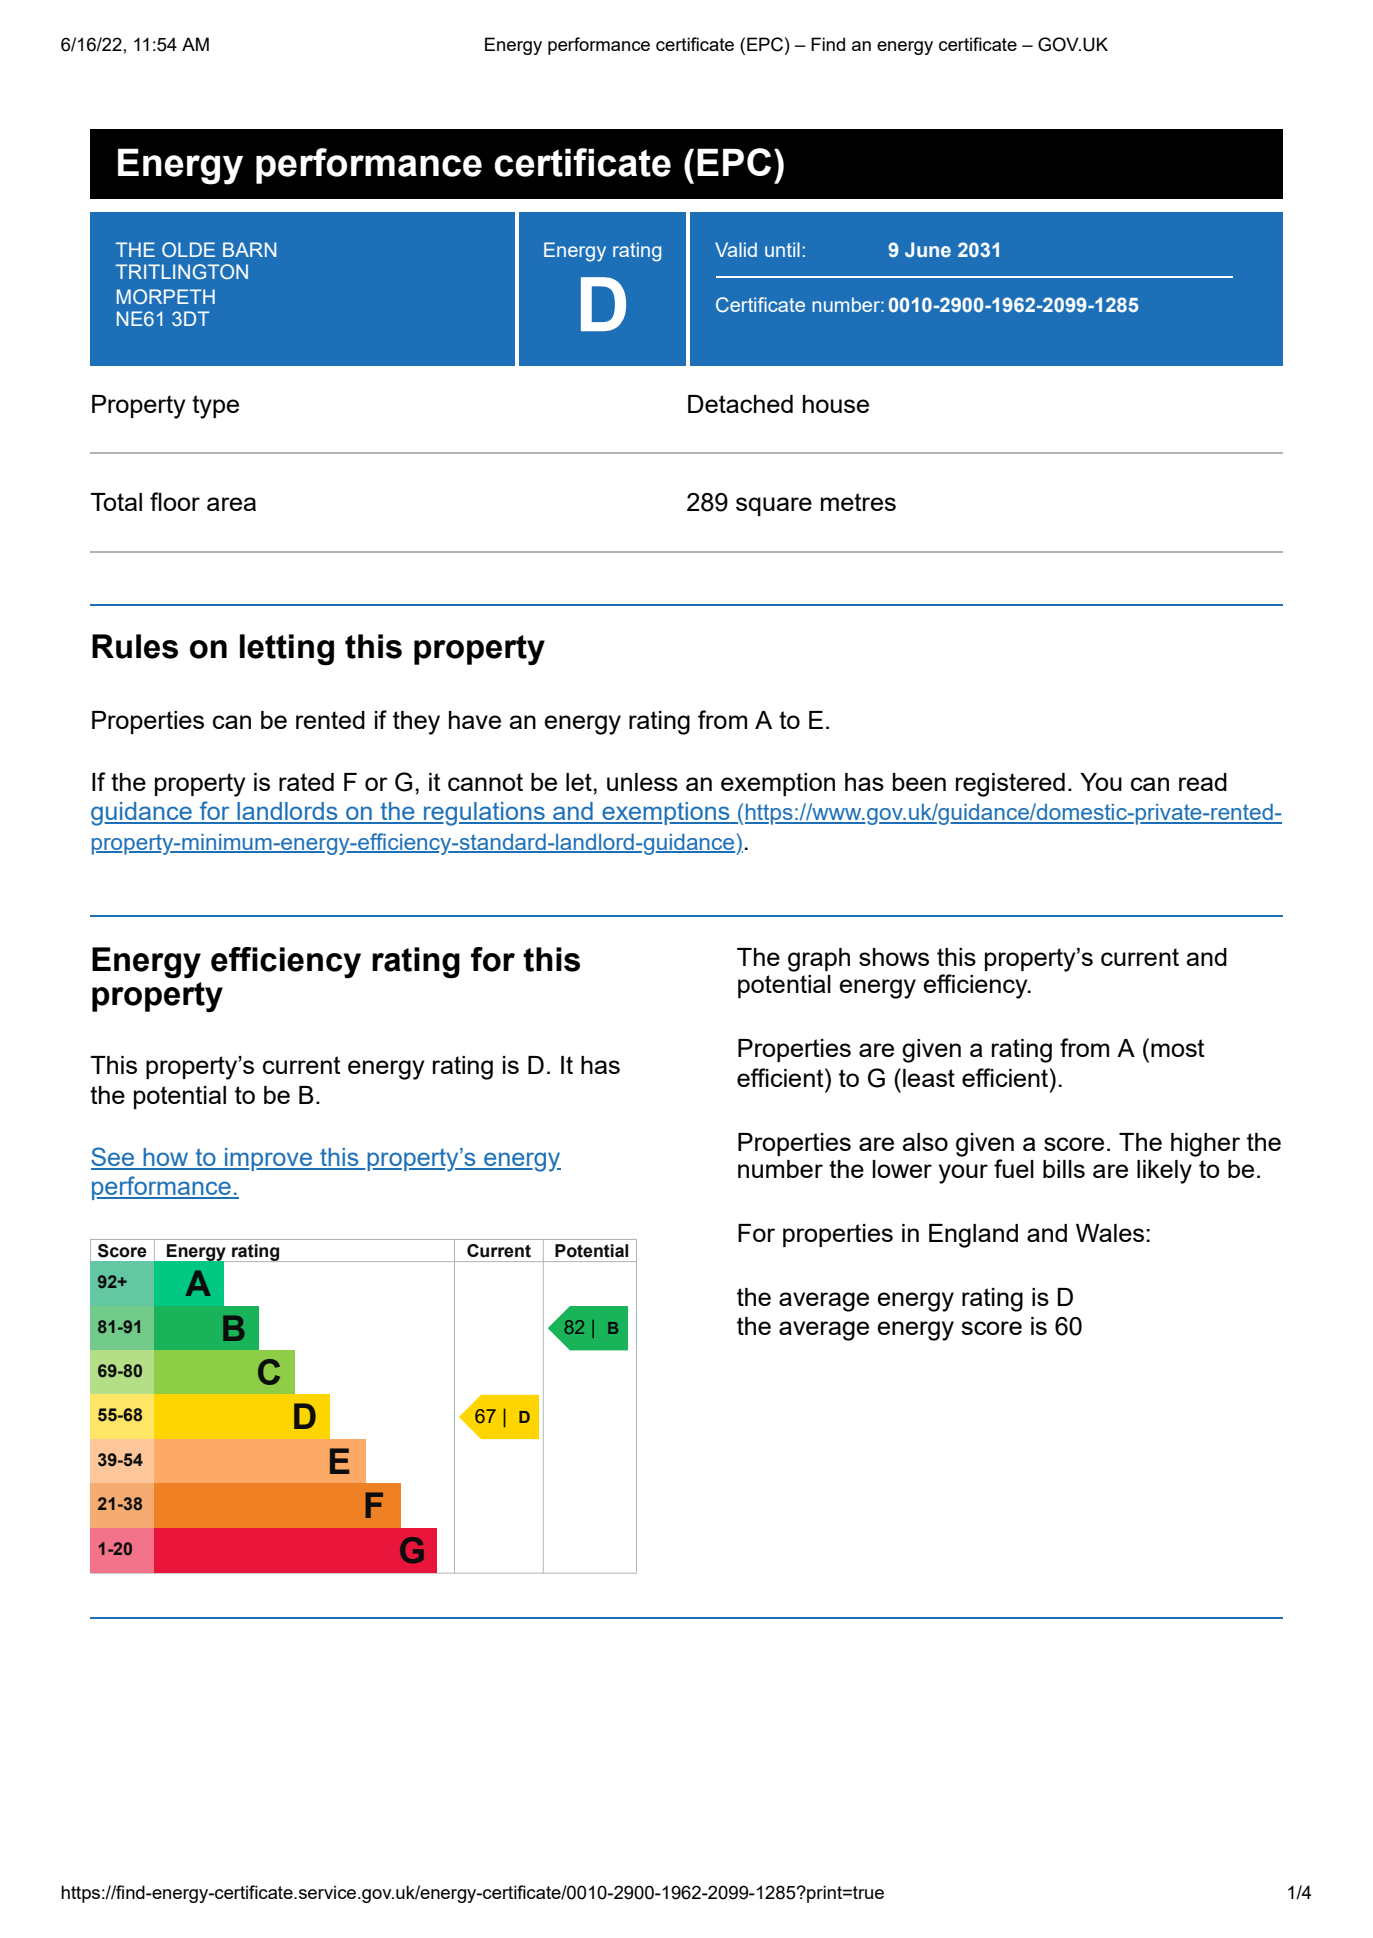  I want to click on improve, so click(269, 1159).
